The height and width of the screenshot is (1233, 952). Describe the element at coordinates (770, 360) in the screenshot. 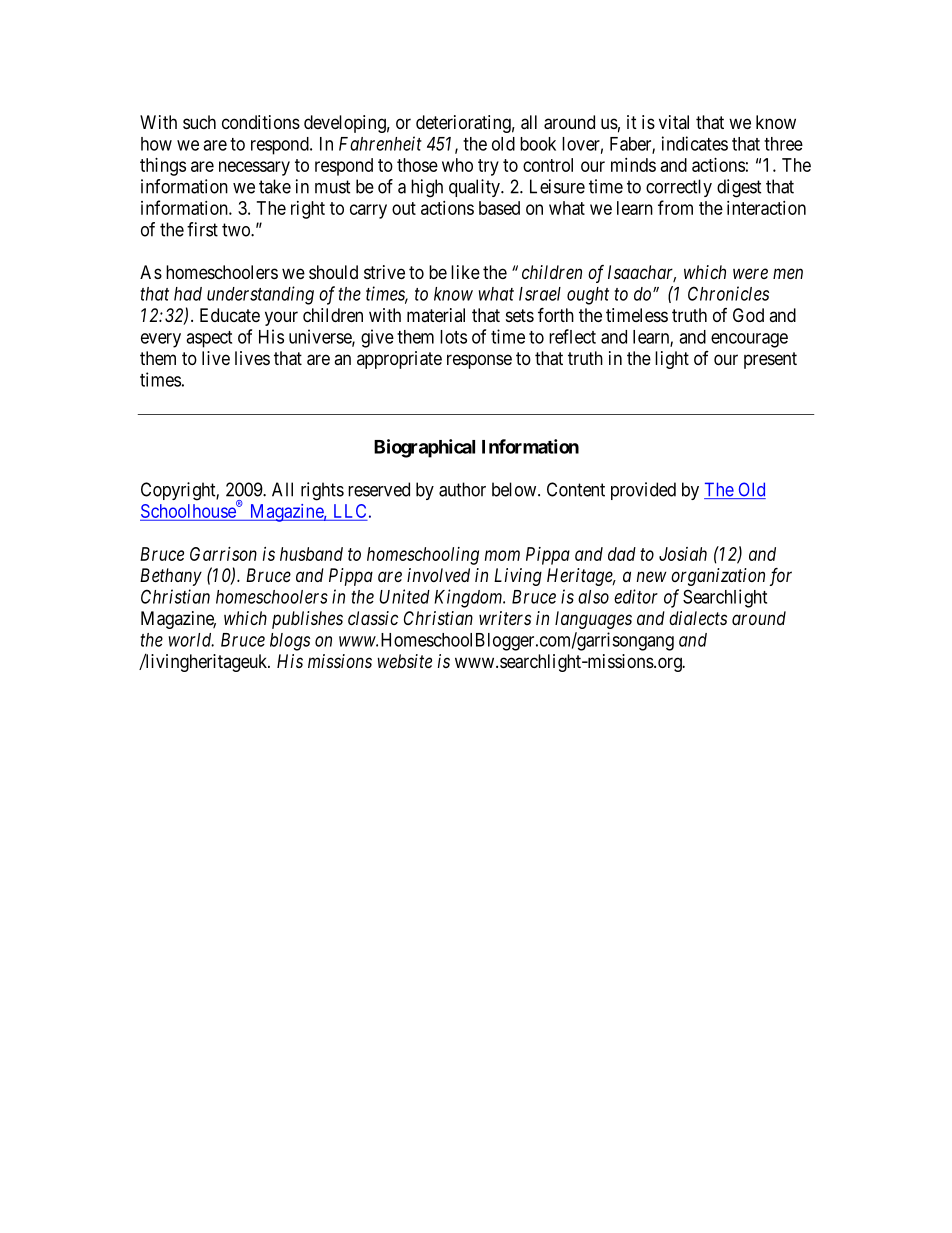

I see `present` at that location.
